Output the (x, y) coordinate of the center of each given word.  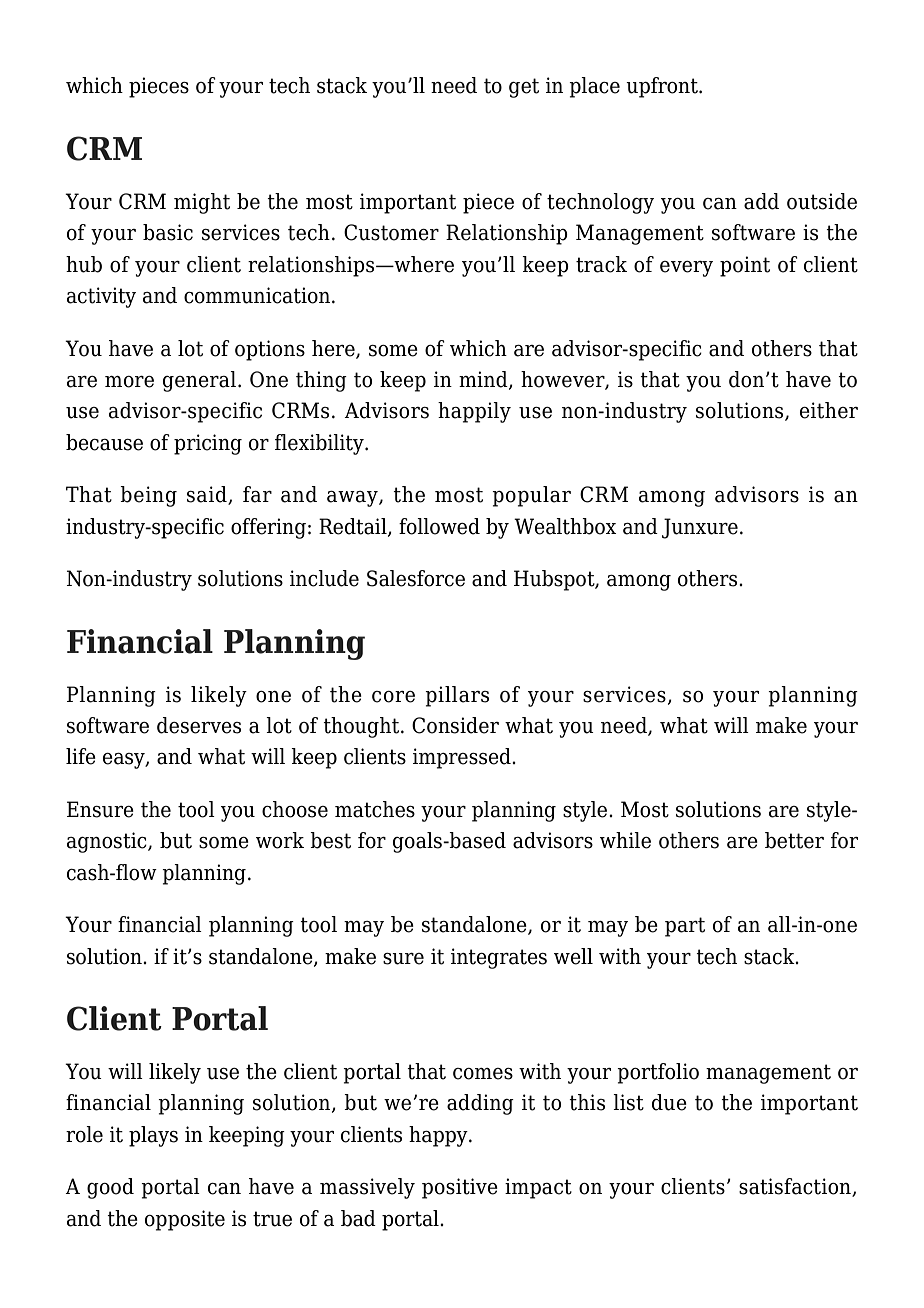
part (685, 927)
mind (484, 380)
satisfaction (796, 1187)
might (202, 203)
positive (460, 1188)
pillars (457, 696)
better (794, 840)
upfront (663, 87)
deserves (199, 725)
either (829, 410)
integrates (499, 958)
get (524, 88)
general (199, 381)
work (280, 840)
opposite (185, 1220)
